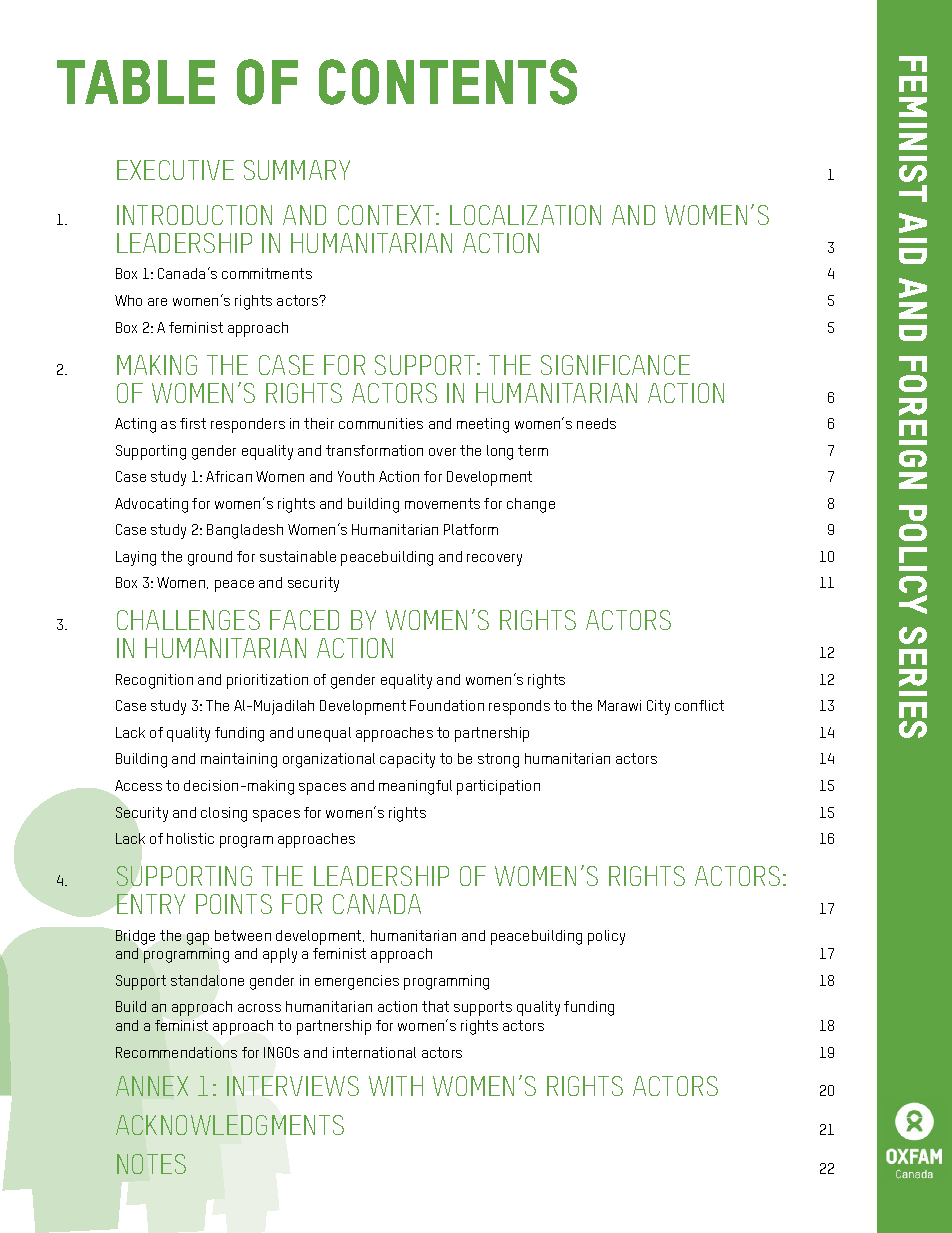 Image resolution: width=952 pixels, height=1233 pixels. I want to click on Foundation, so click(447, 705).
